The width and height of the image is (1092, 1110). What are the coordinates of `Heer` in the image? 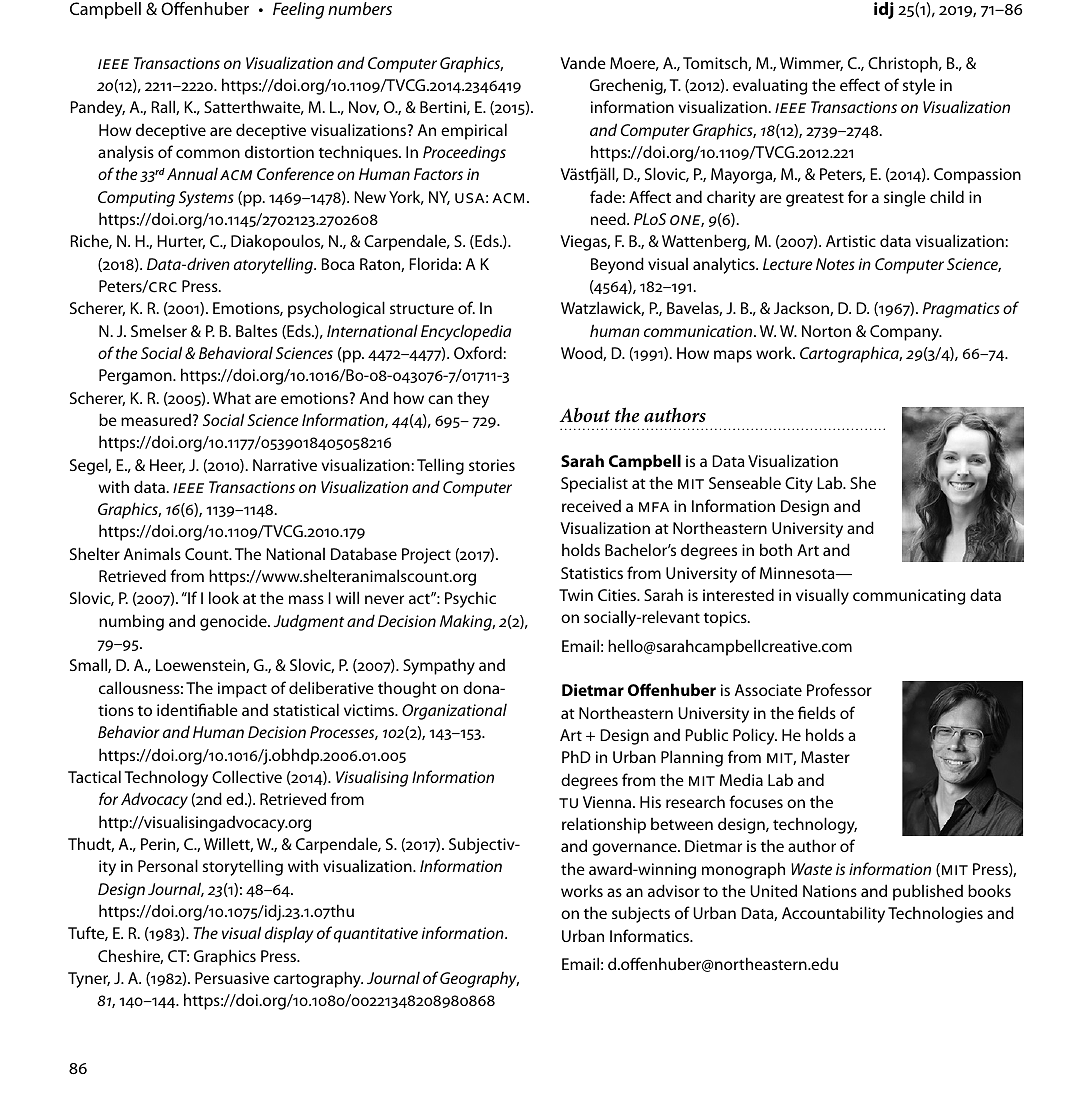 It's located at (167, 466).
